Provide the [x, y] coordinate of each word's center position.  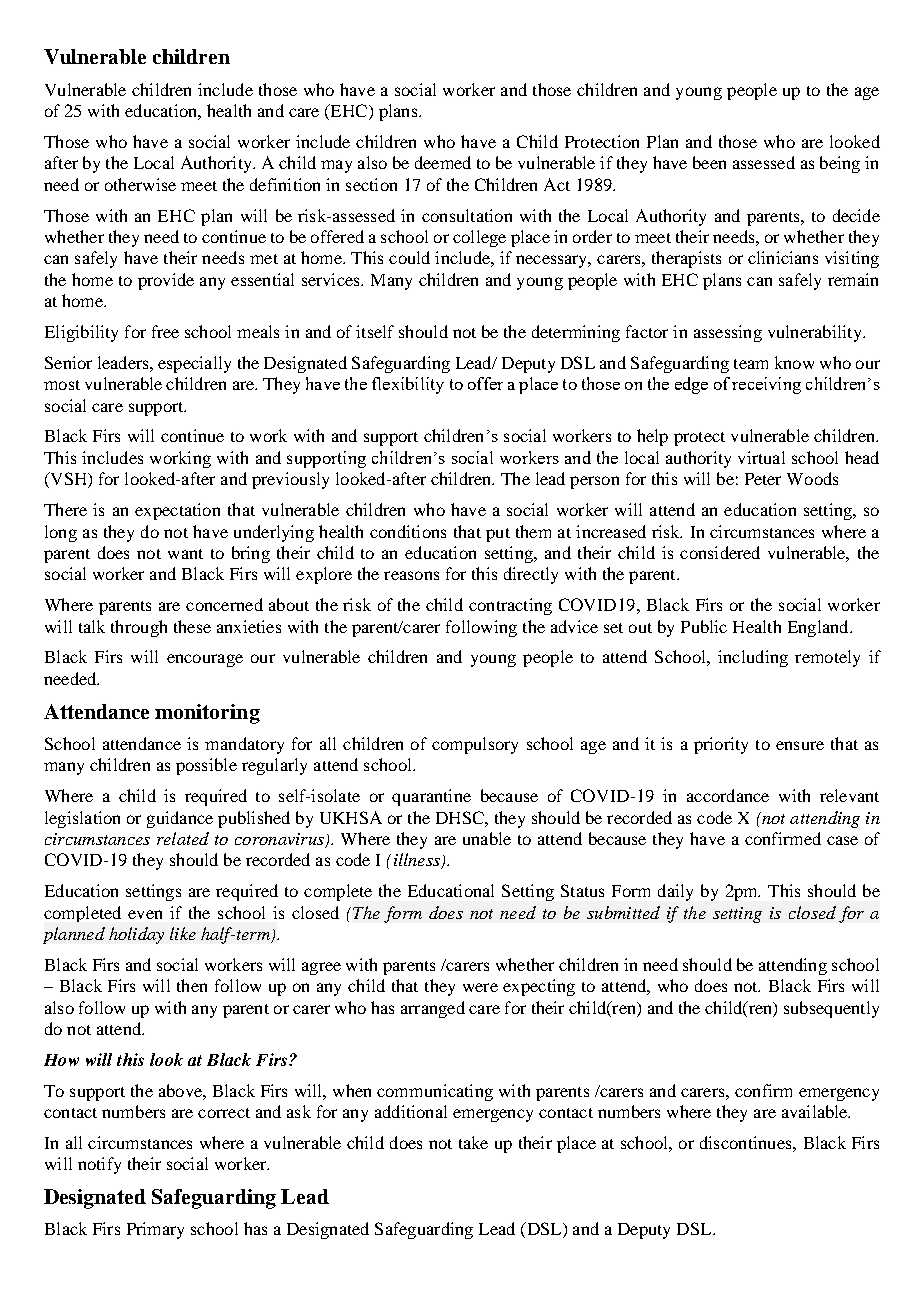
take [473, 1142]
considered [720, 552]
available [816, 1111]
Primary [155, 1230]
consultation [467, 215]
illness [418, 861]
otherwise [140, 184]
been [709, 162]
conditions [408, 531]
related [183, 838]
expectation [177, 511]
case [842, 840]
